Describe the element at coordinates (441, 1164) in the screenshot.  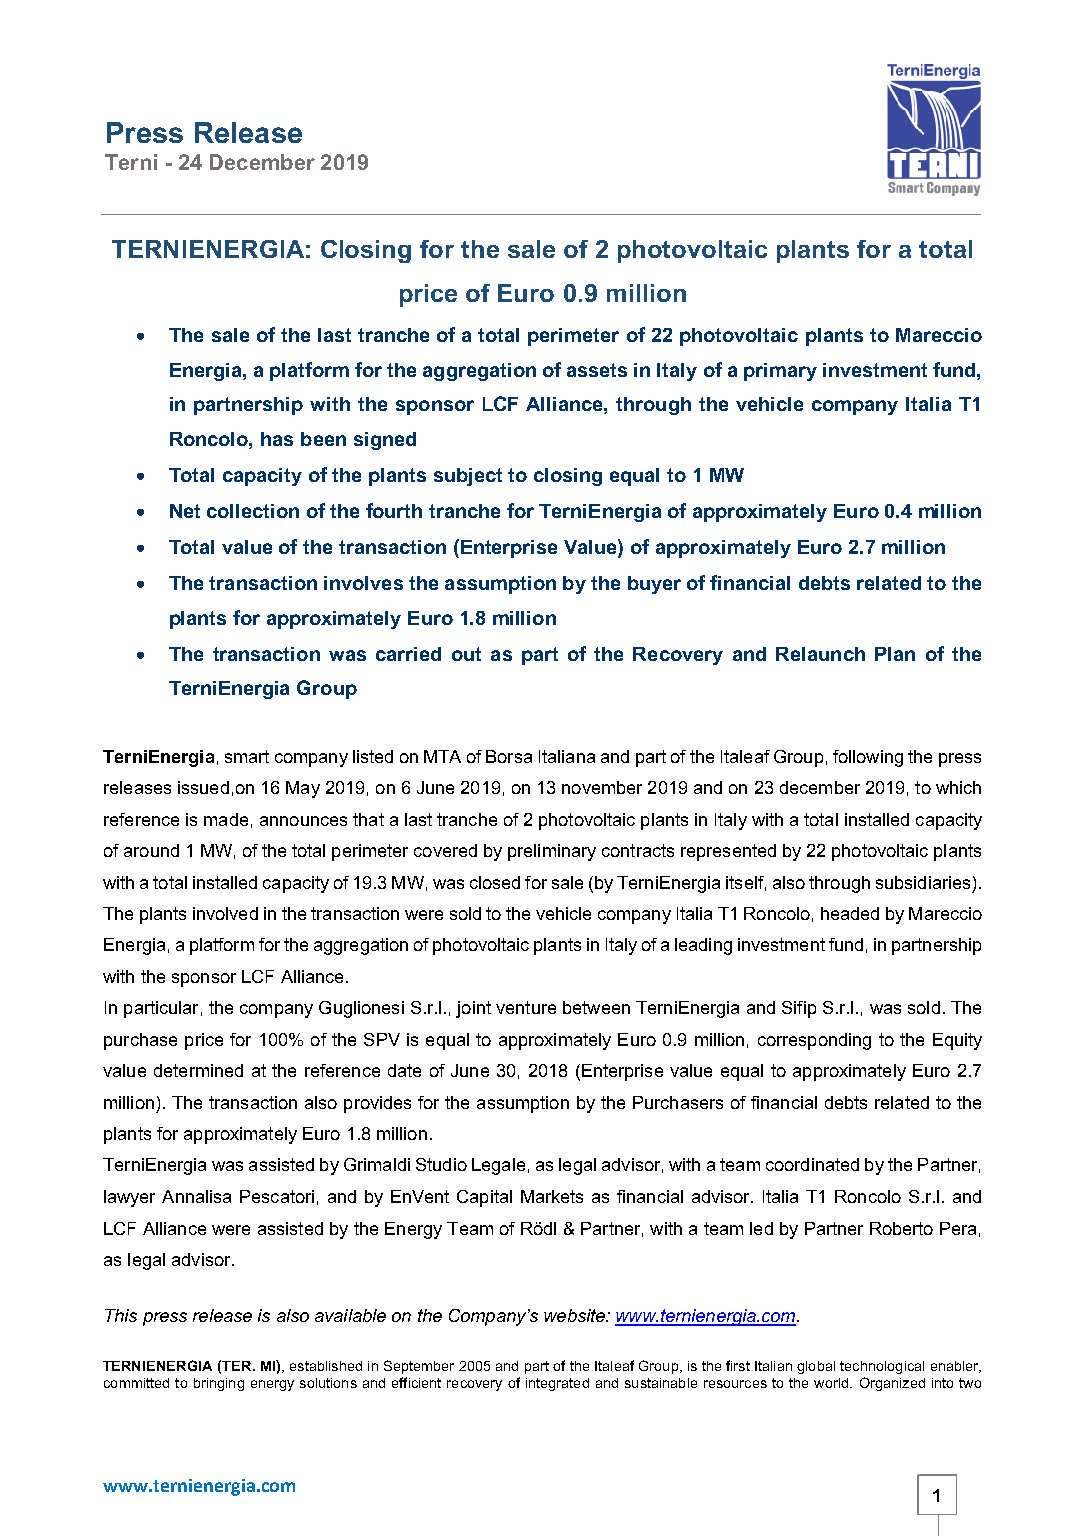
I see `Studio` at that location.
